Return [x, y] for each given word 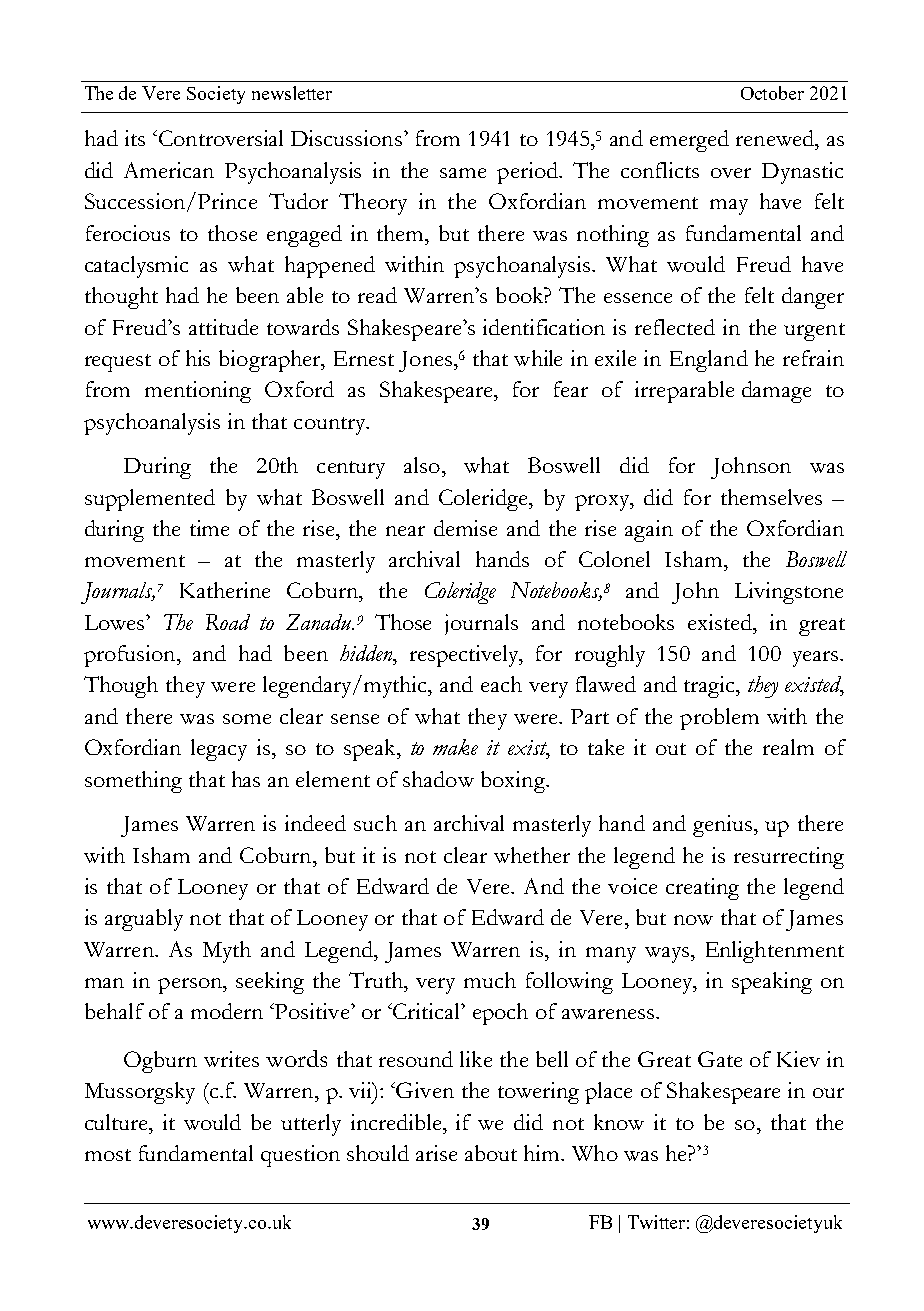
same [463, 173]
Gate [720, 1059]
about [491, 1153]
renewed [776, 138]
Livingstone [789, 593]
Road [228, 622]
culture [118, 1122]
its [135, 138]
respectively [465, 656]
